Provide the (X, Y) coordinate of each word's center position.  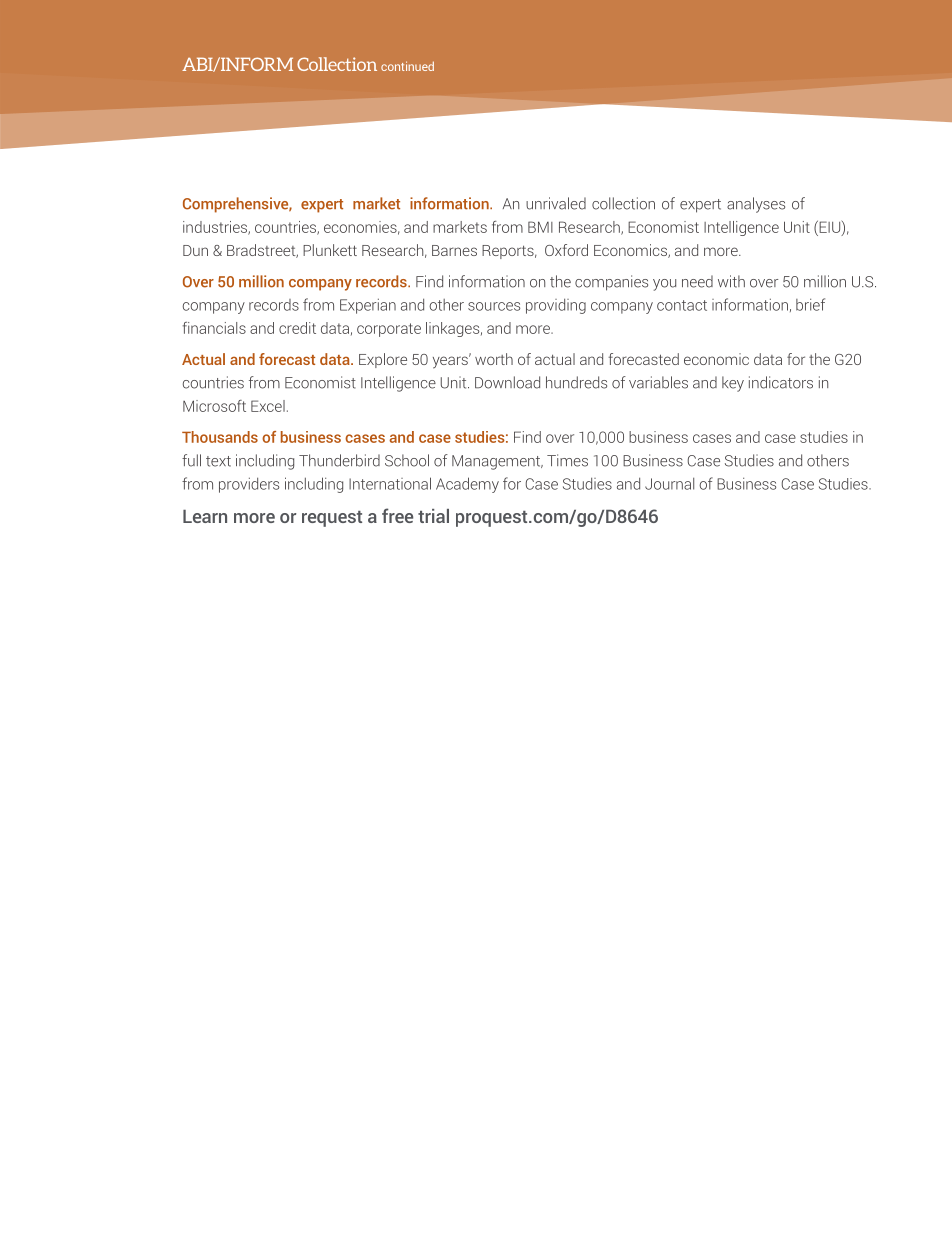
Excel (268, 406)
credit (297, 328)
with (731, 281)
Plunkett (330, 250)
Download (507, 382)
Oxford (566, 250)
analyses (756, 205)
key (733, 384)
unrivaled (556, 203)
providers (249, 485)
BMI (540, 227)
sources (494, 306)
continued (407, 66)
